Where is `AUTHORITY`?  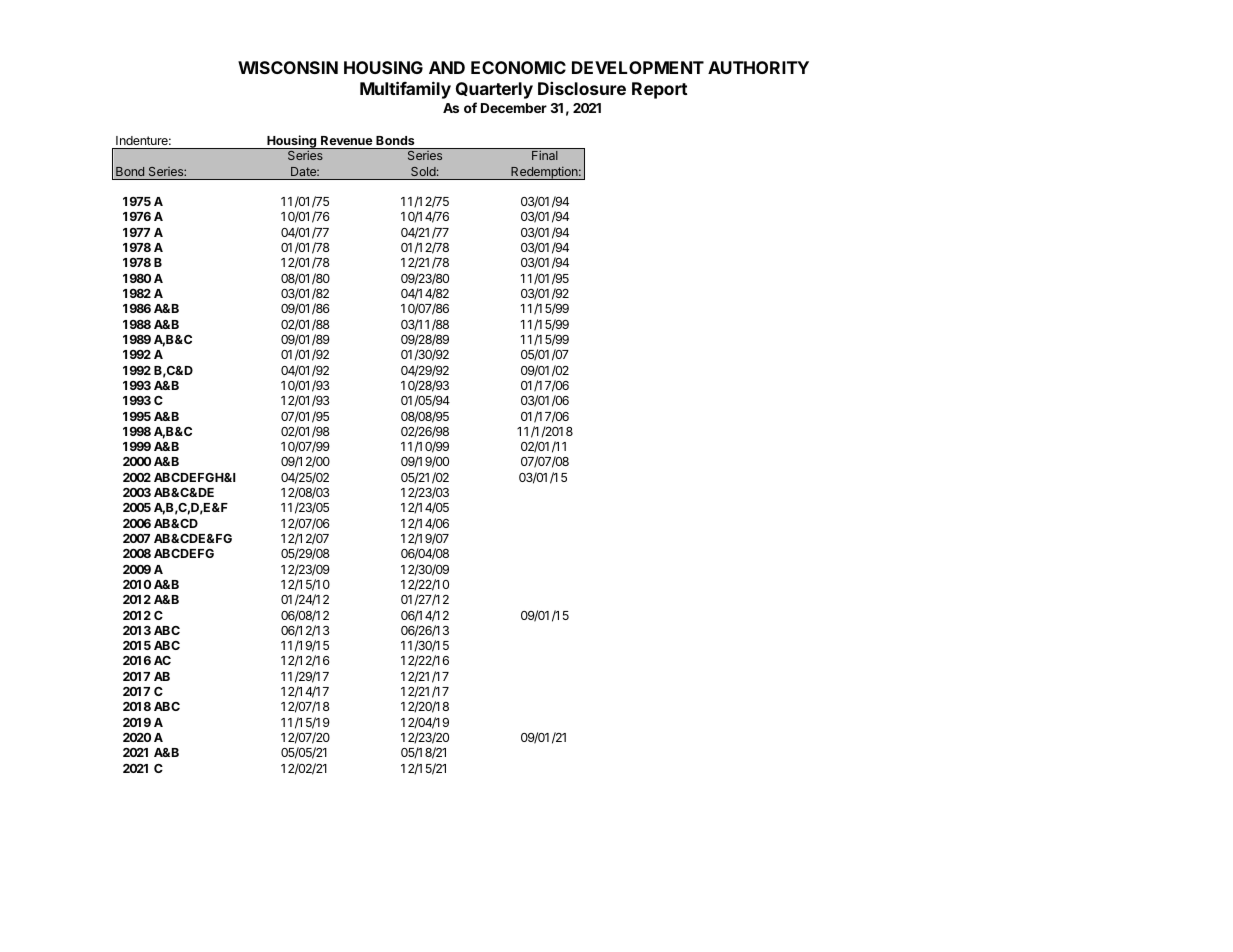 AUTHORITY is located at coordinates (758, 67).
